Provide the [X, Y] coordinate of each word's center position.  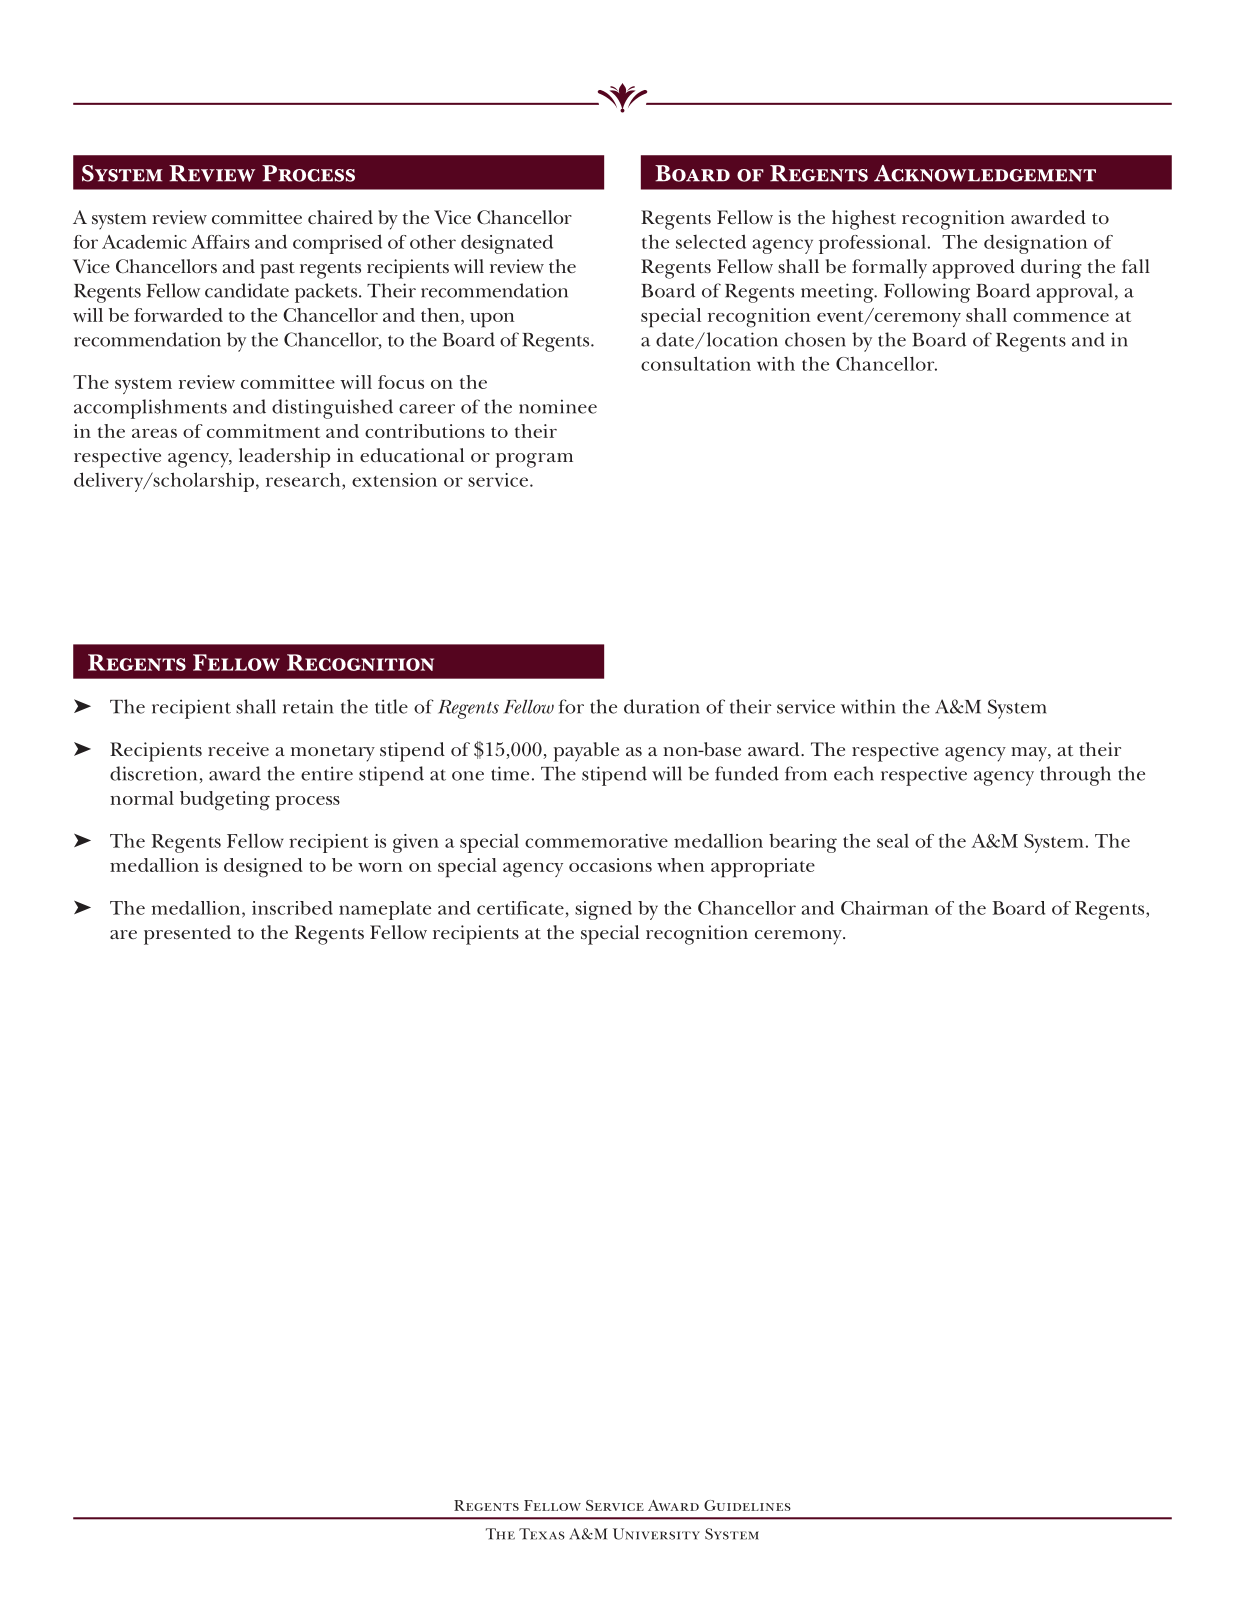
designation [1036, 244]
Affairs [220, 242]
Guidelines [747, 1505]
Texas [542, 1534]
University [656, 1534]
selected [711, 241]
